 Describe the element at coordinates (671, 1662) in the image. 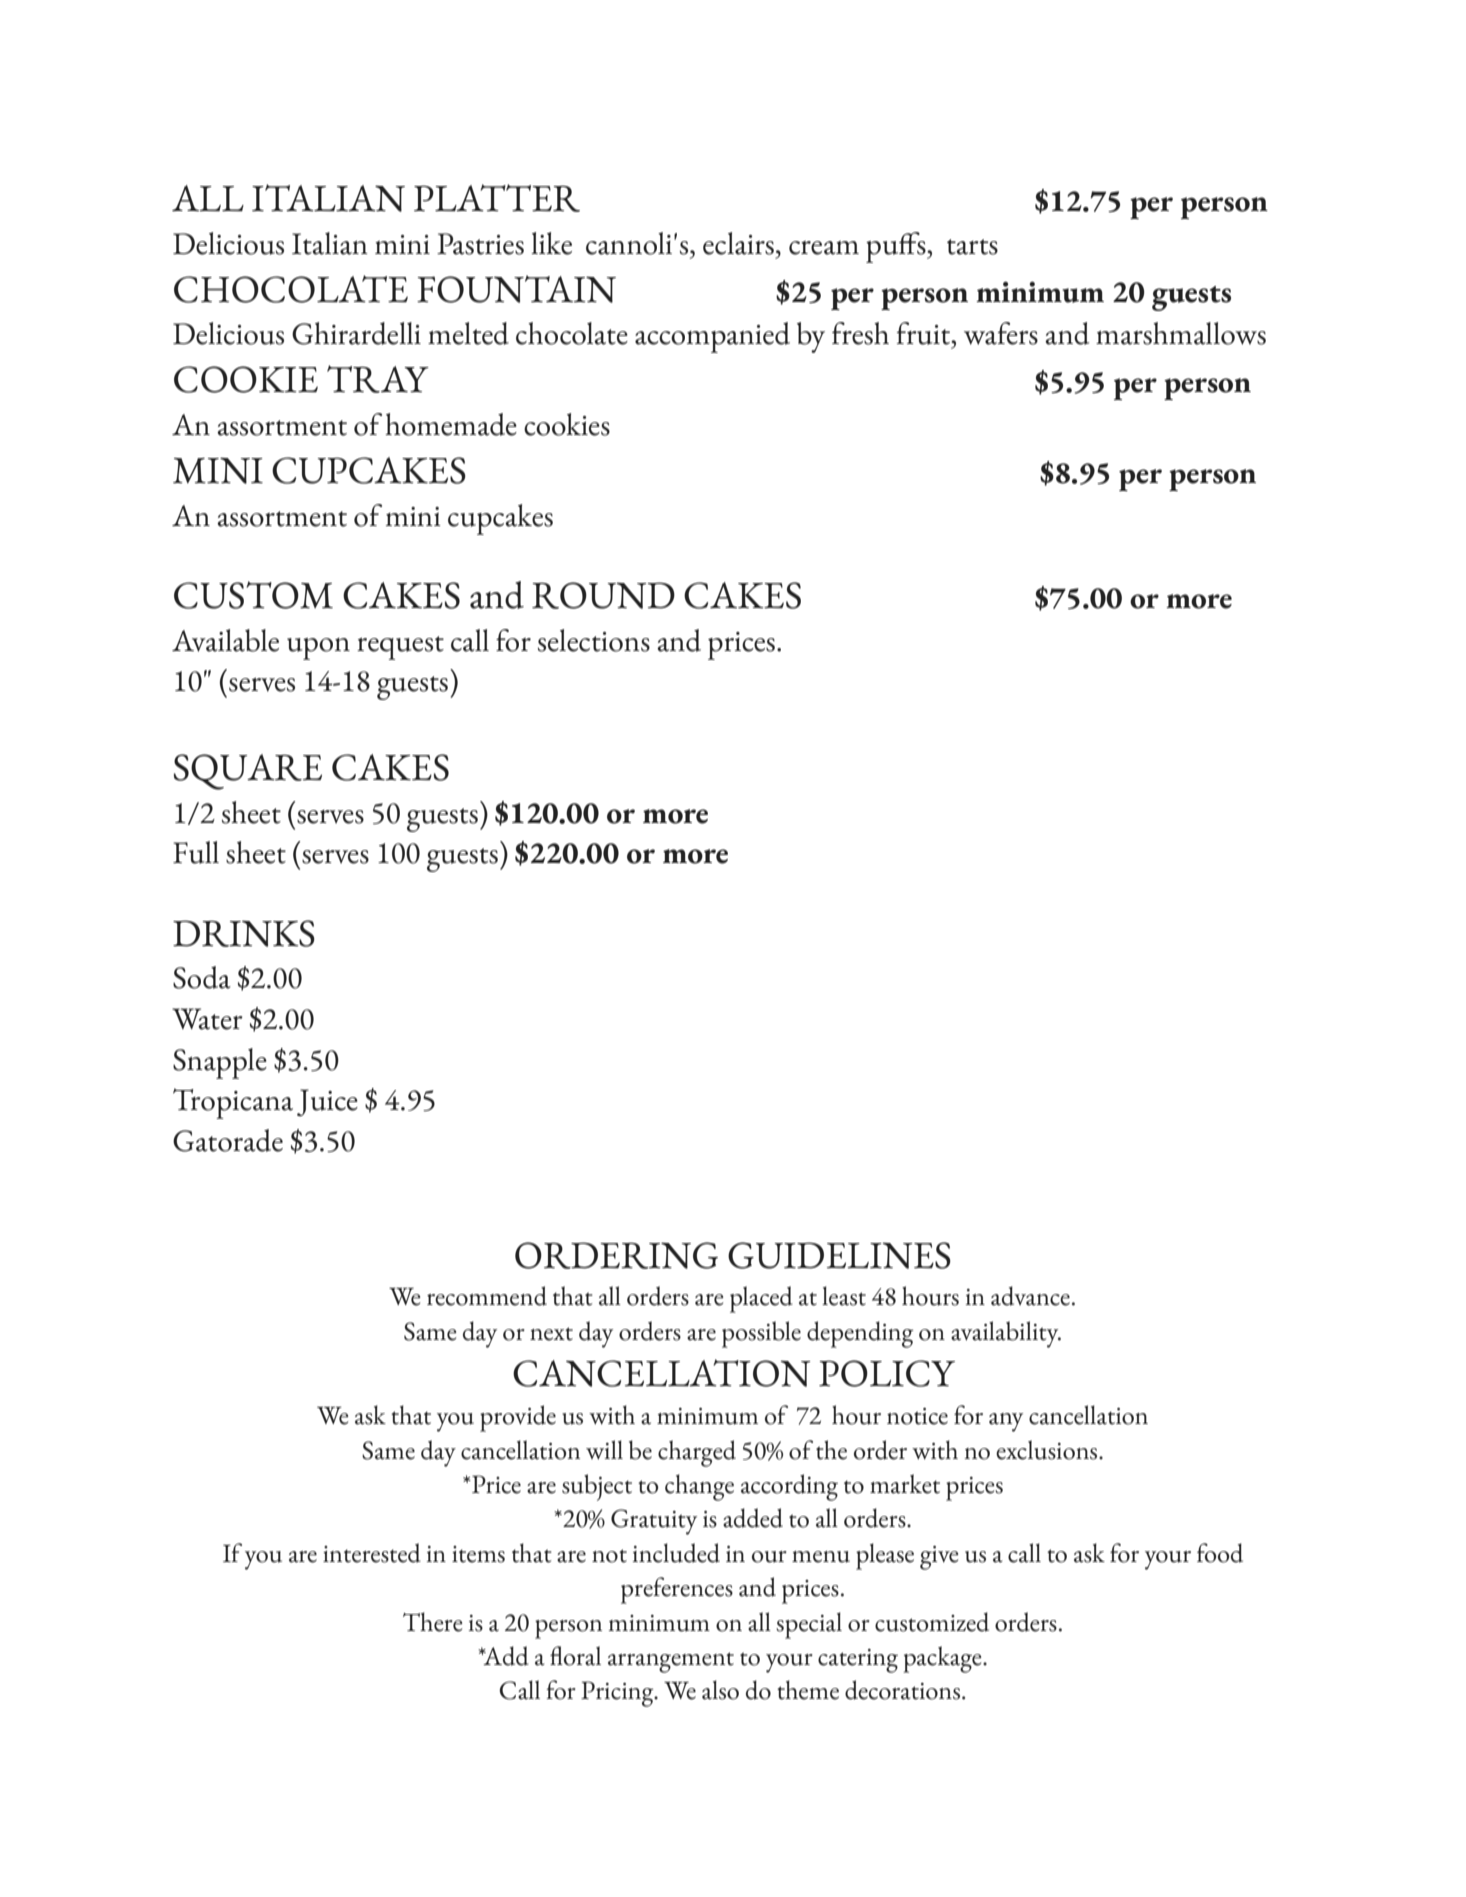

I see `arrangement` at that location.
